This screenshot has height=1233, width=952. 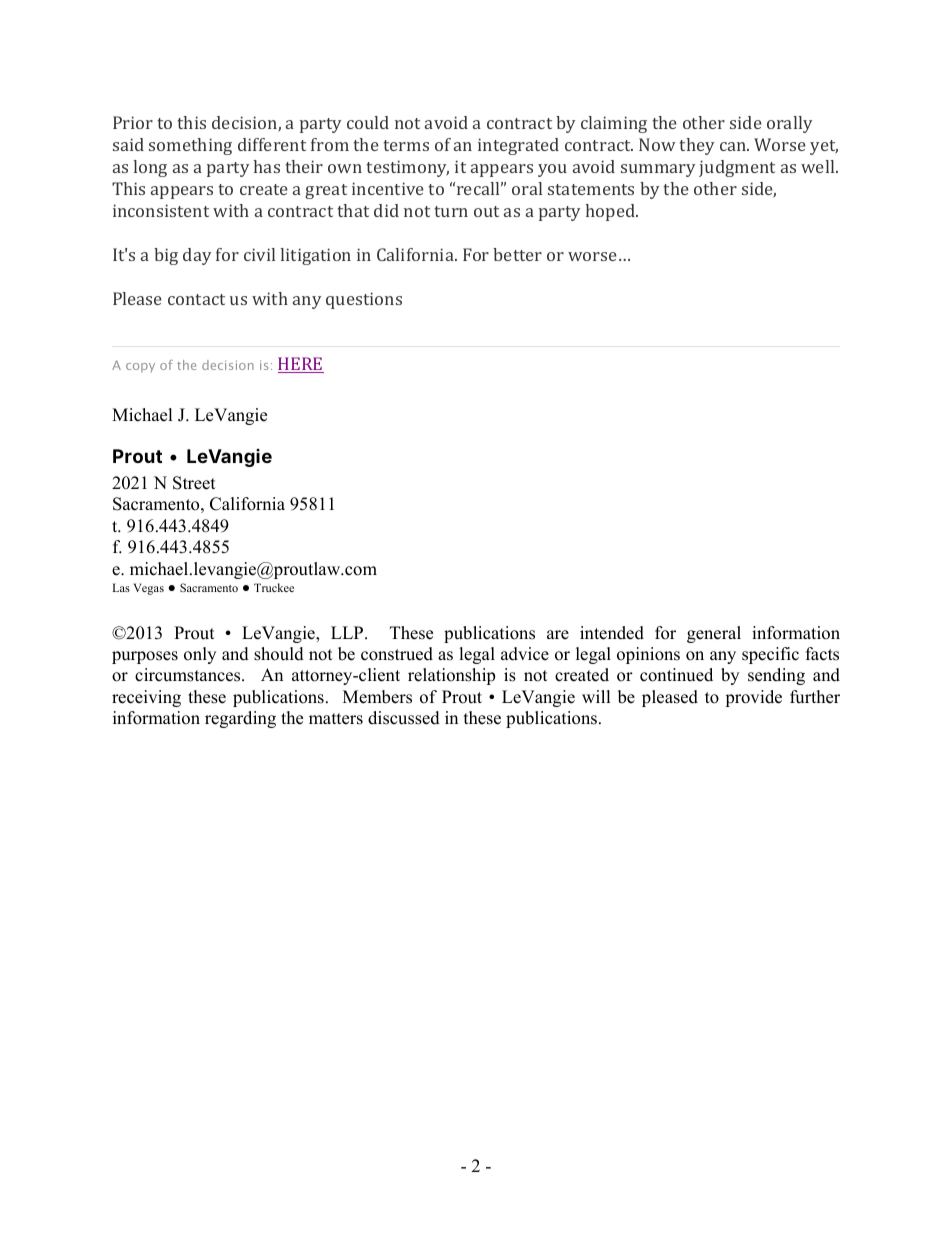 What do you see at coordinates (148, 589) in the screenshot?
I see `Vegas` at bounding box center [148, 589].
